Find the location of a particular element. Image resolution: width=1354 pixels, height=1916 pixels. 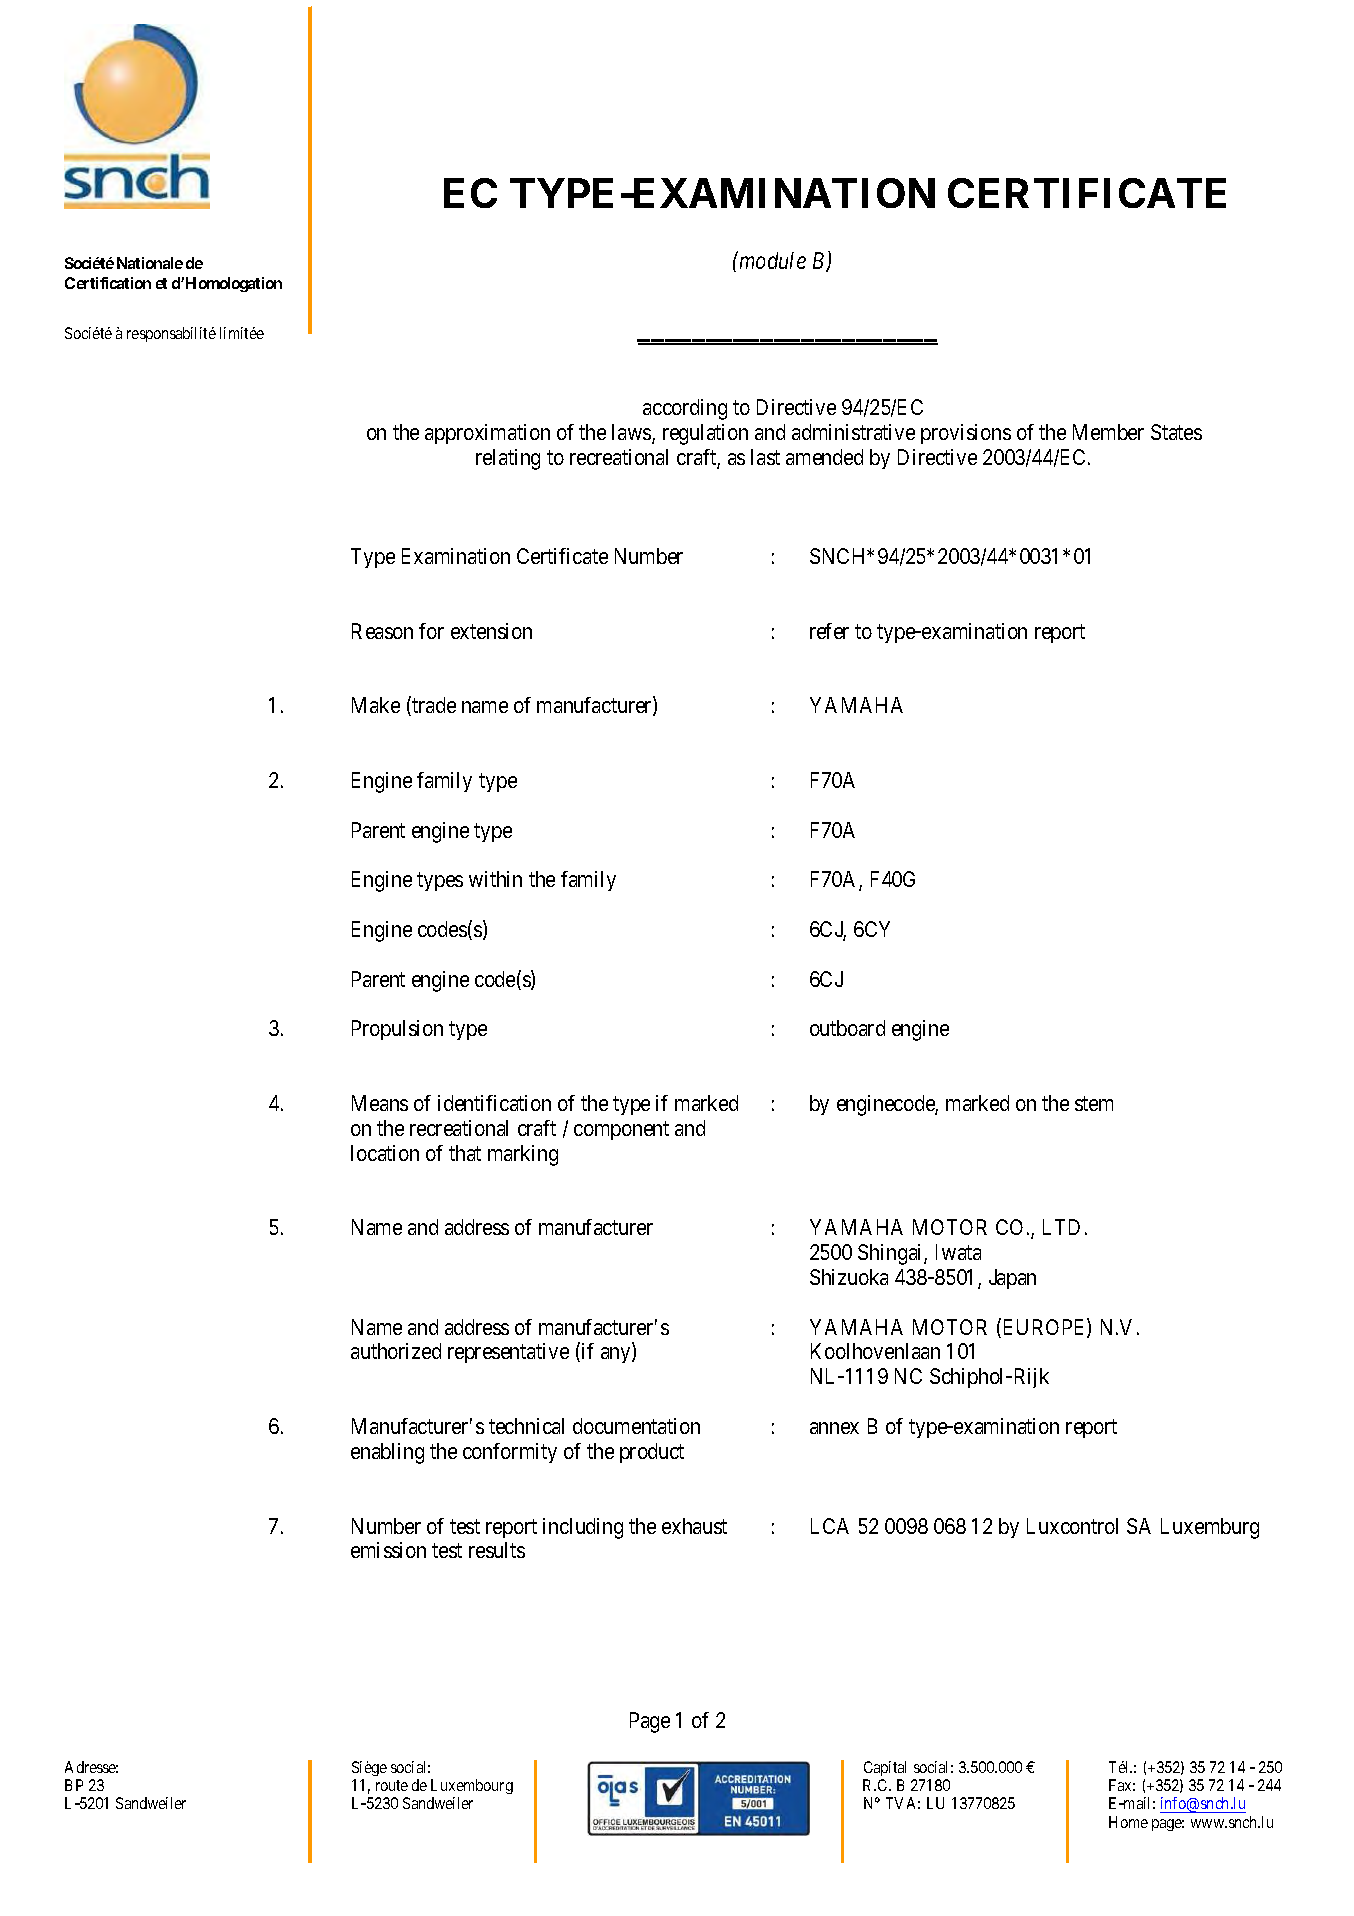

module is located at coordinates (771, 260).
